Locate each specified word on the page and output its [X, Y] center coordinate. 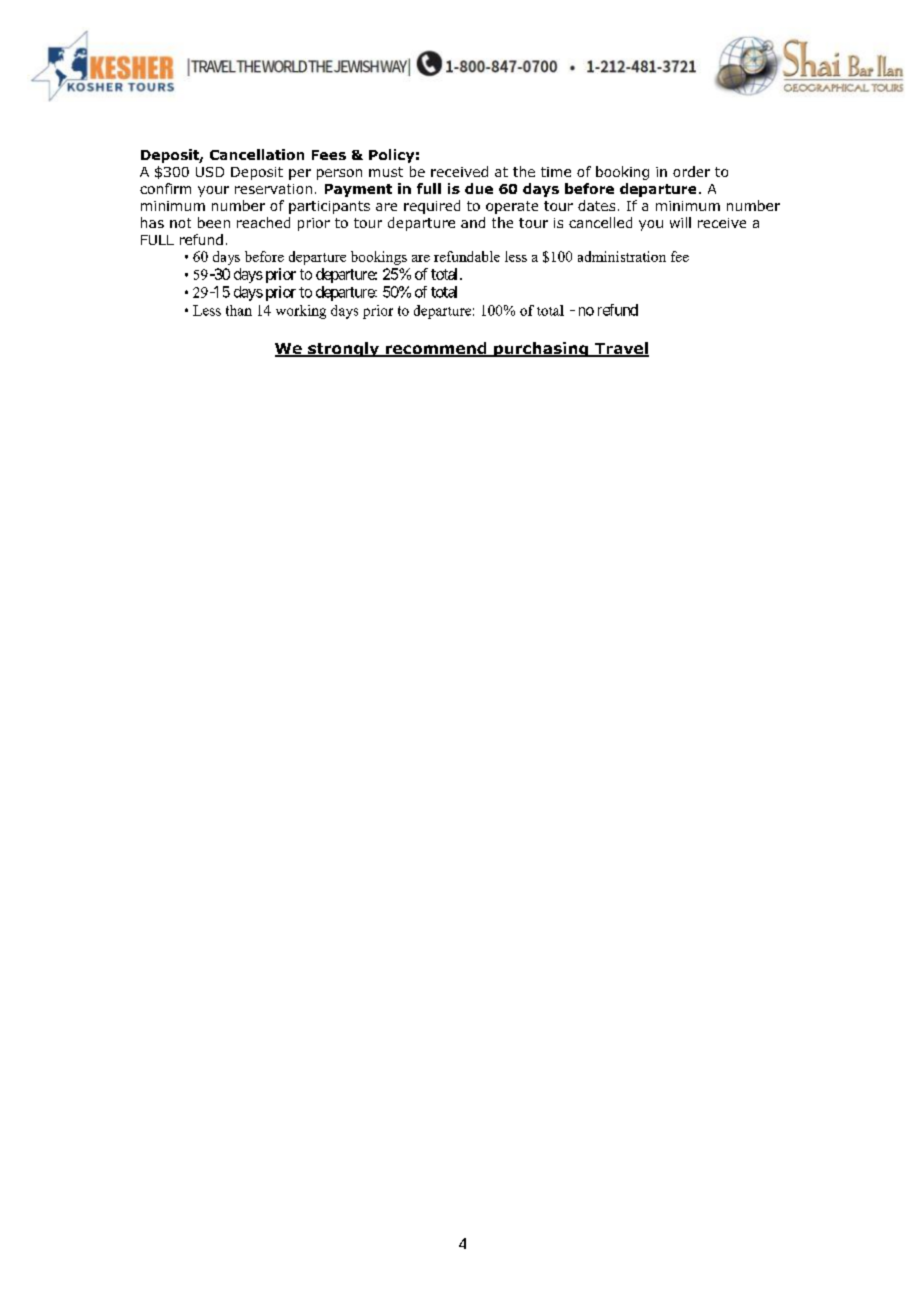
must [386, 172]
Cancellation [257, 154]
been [214, 222]
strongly [344, 349]
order [691, 171]
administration [622, 256]
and [473, 222]
